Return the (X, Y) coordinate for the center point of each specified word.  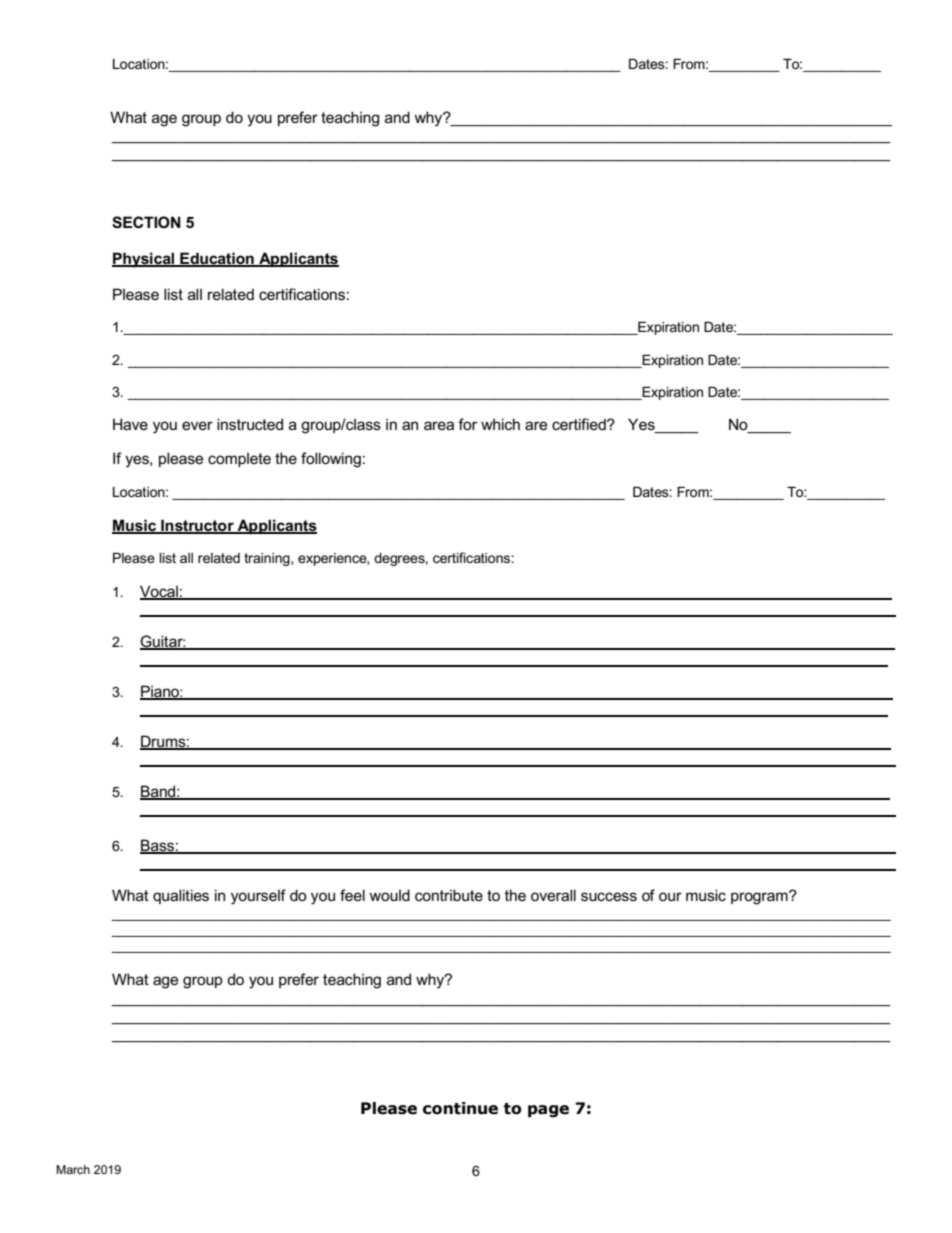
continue (460, 1108)
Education (217, 259)
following (331, 460)
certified (580, 424)
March (73, 1169)
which (500, 424)
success (609, 896)
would (389, 895)
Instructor (197, 526)
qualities (181, 896)
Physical (144, 260)
